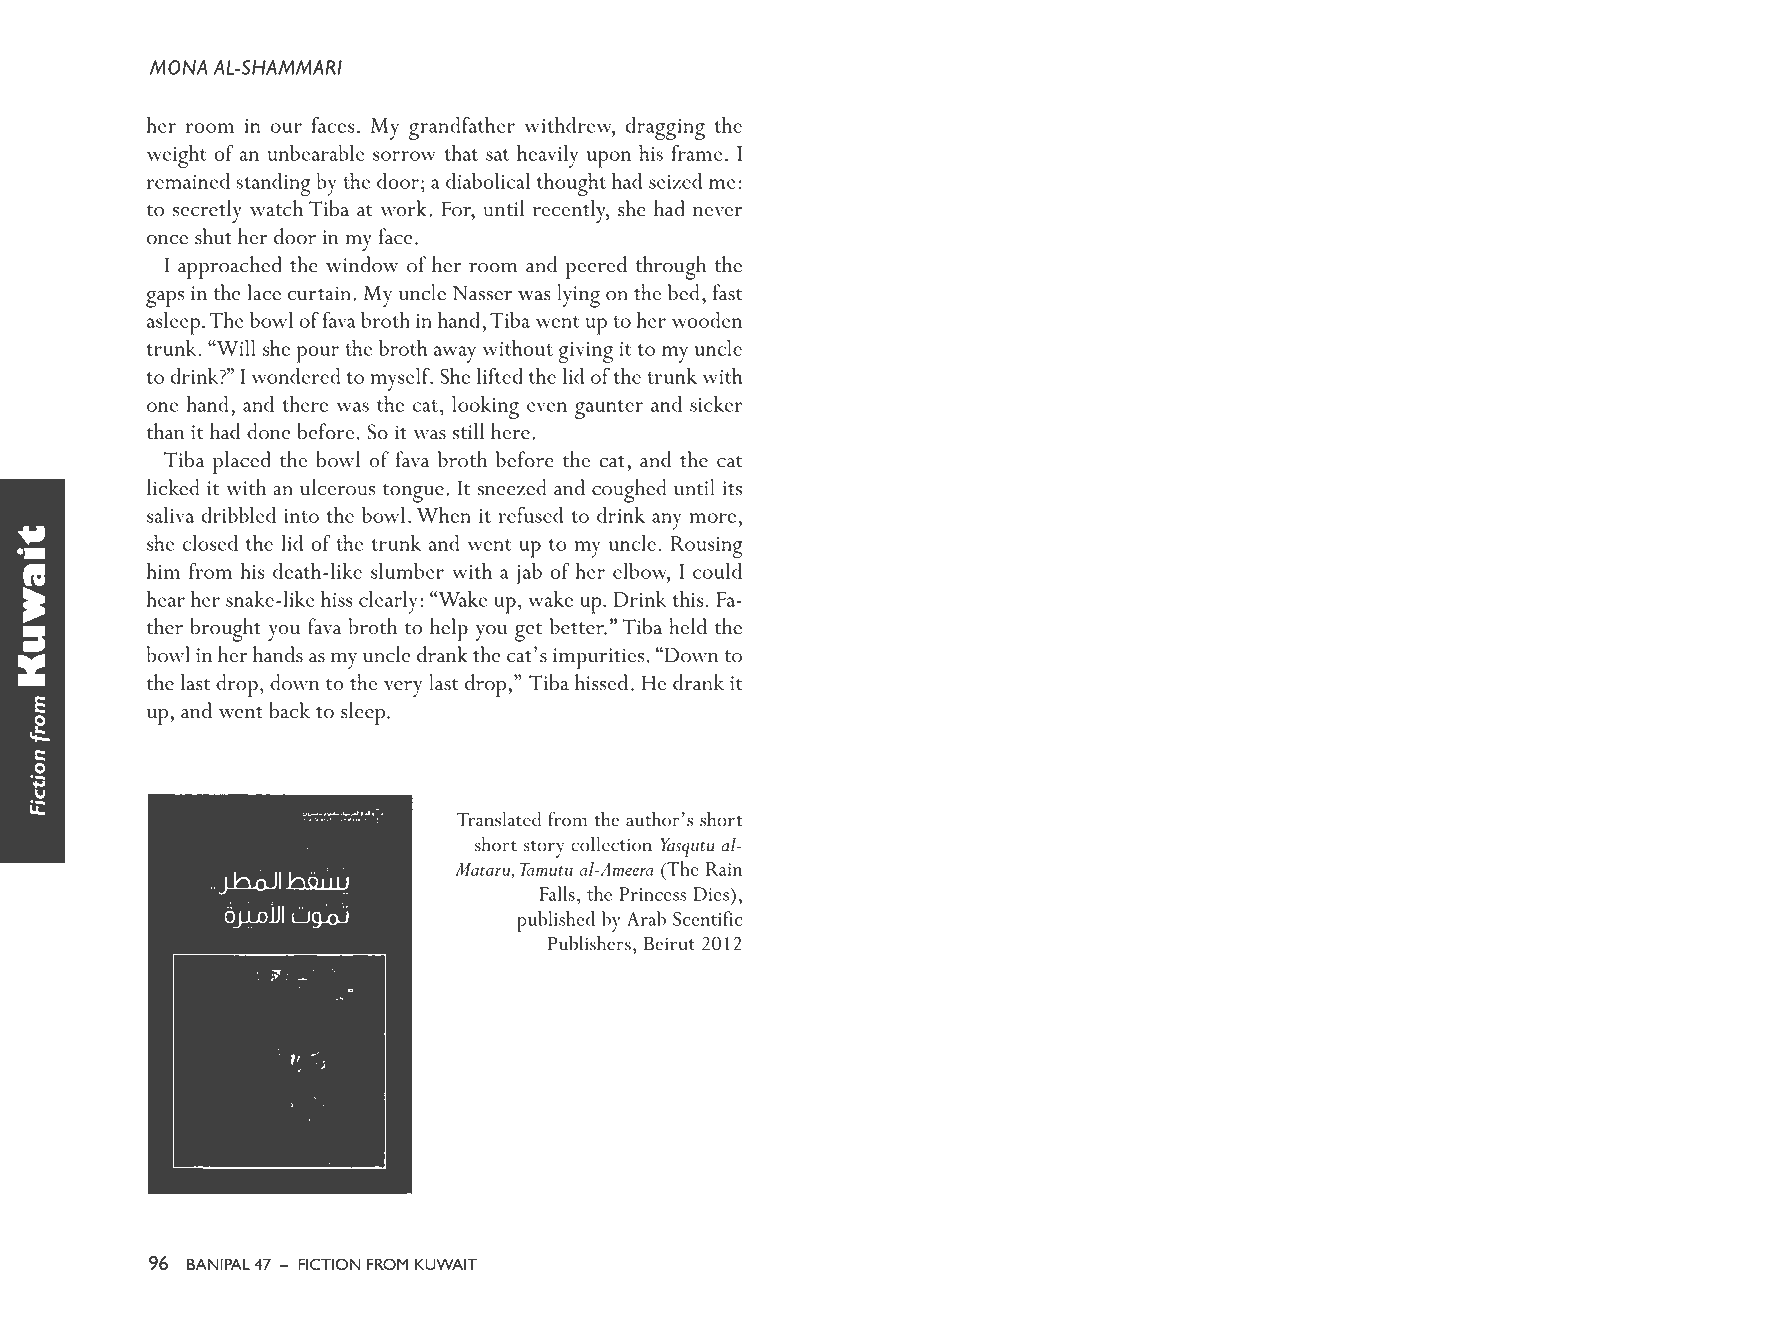 Image resolution: width=1778 pixels, height=1340 pixels. What do you see at coordinates (716, 404) in the document?
I see `sicker` at bounding box center [716, 404].
